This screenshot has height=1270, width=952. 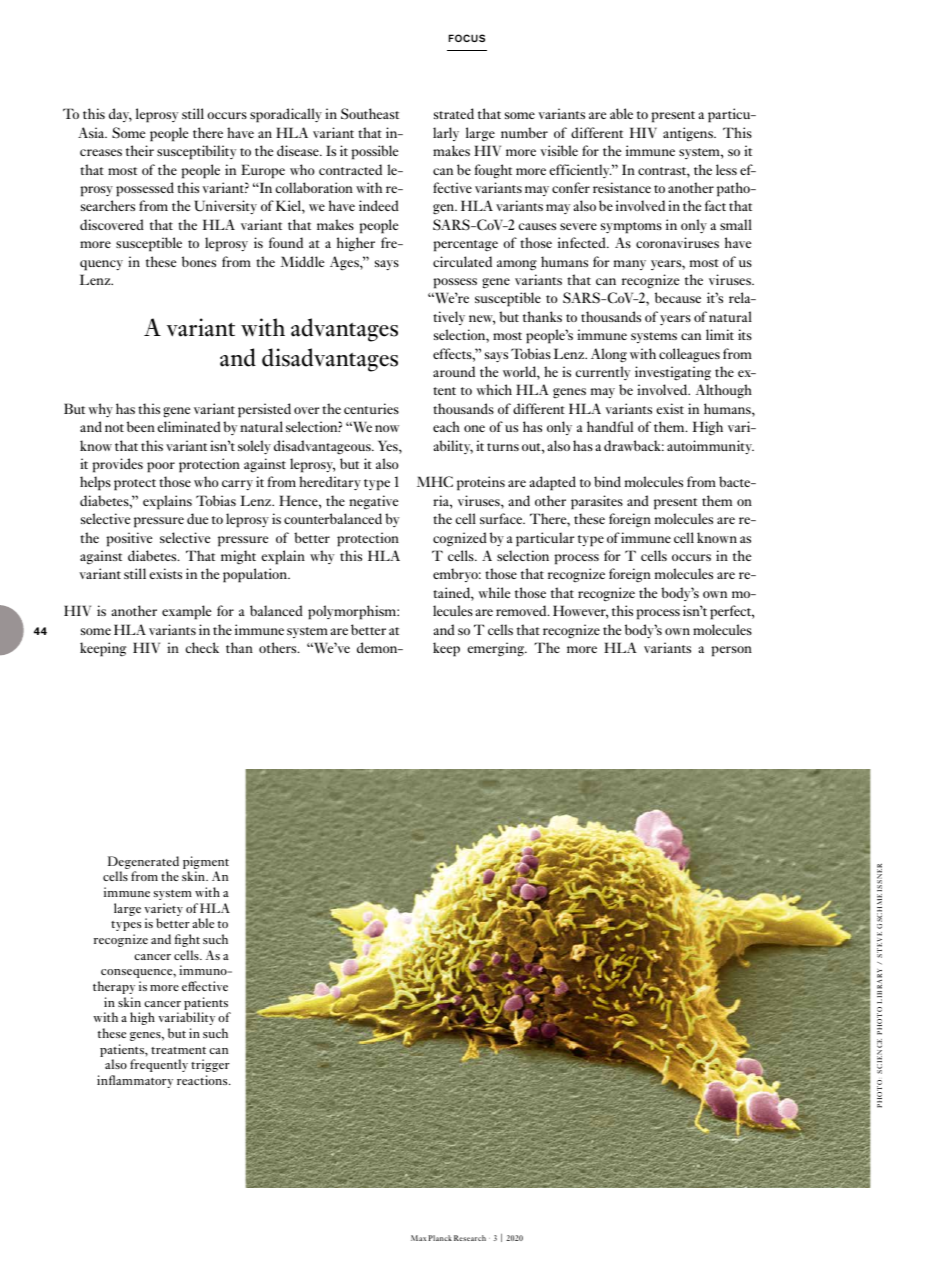 What do you see at coordinates (120, 115) in the screenshot?
I see `day` at bounding box center [120, 115].
